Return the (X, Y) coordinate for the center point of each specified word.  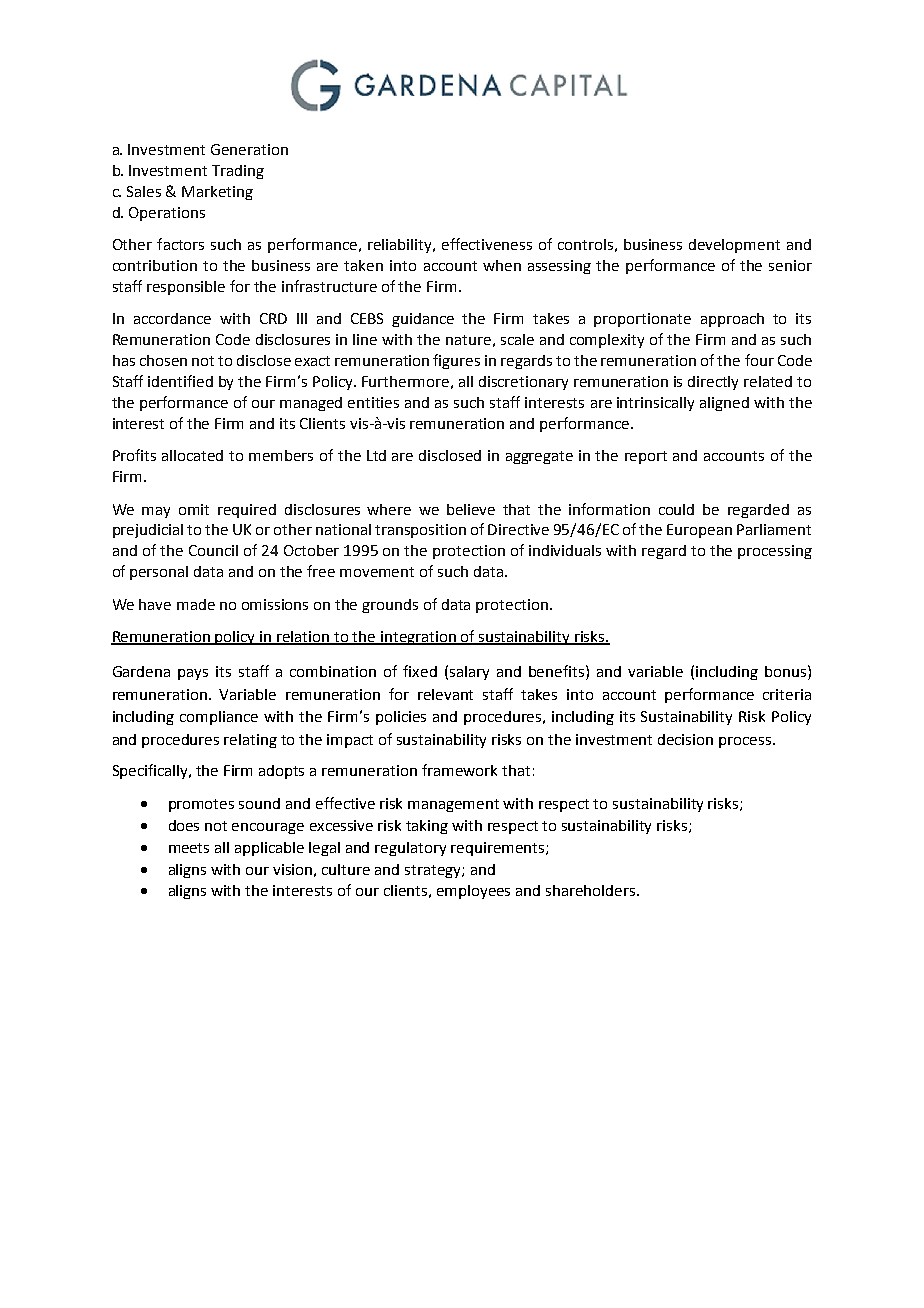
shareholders (592, 890)
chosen (163, 360)
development (734, 246)
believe (471, 509)
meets (189, 848)
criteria (787, 694)
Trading (238, 172)
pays (193, 674)
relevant (445, 694)
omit (194, 509)
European (699, 531)
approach (732, 320)
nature (468, 340)
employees (473, 892)
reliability (401, 246)
